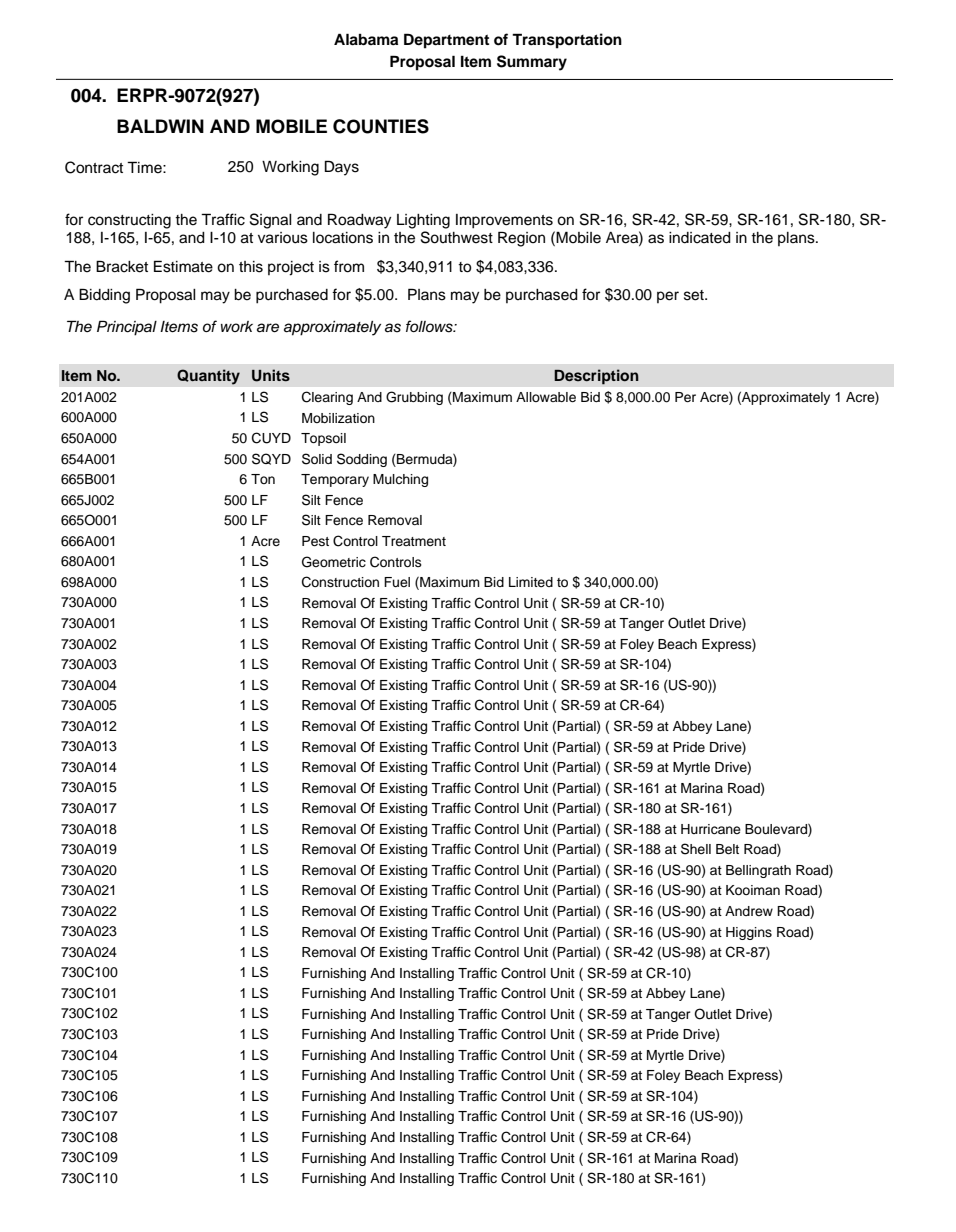 The width and height of the page is (956, 1232). Describe the element at coordinates (567, 41) in the page. I see `Transportation` at that location.
